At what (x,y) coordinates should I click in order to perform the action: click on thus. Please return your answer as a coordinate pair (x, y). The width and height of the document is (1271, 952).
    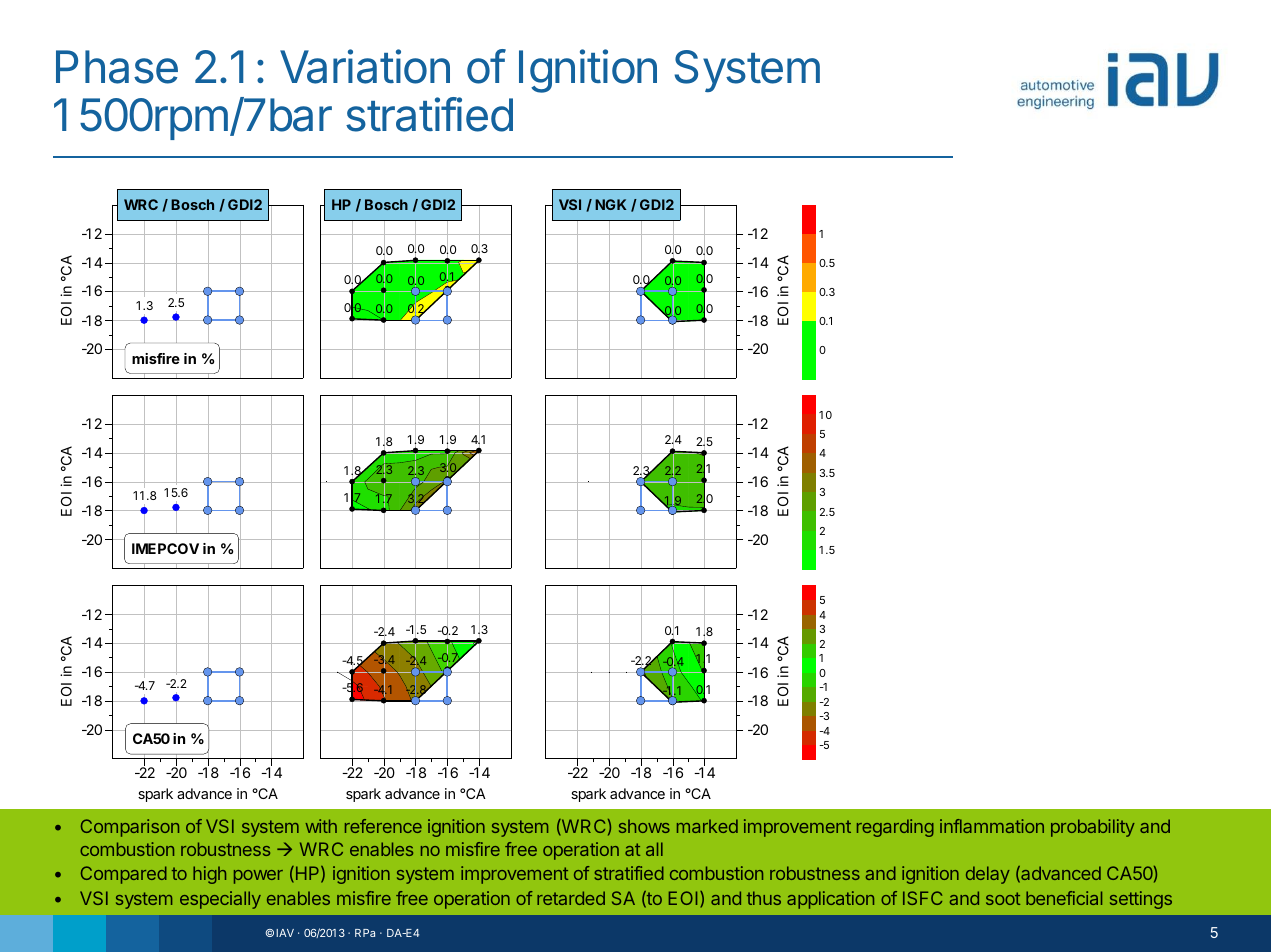
    Looking at the image, I should click on (764, 898).
